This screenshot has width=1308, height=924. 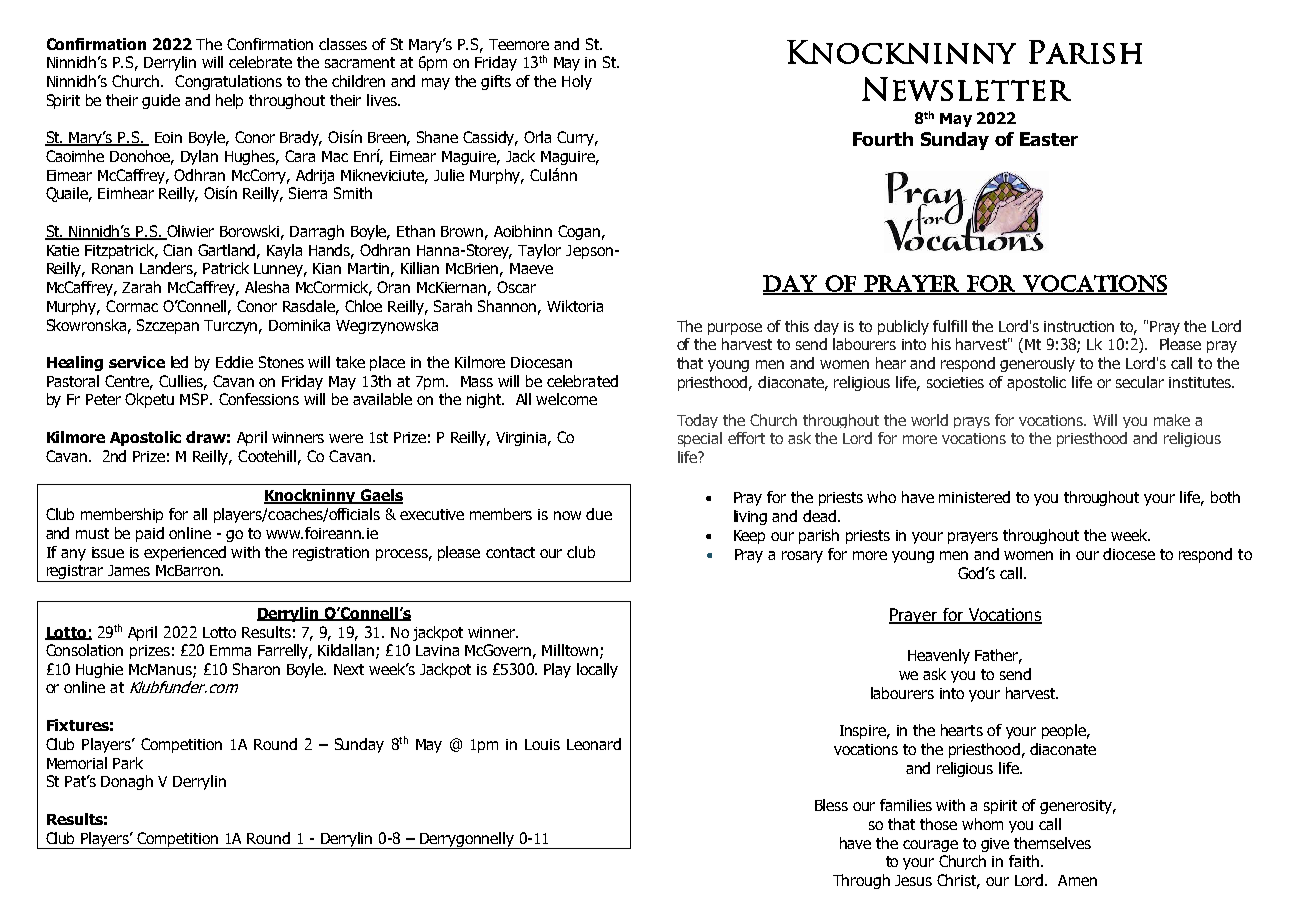 I want to click on due, so click(x=599, y=514).
